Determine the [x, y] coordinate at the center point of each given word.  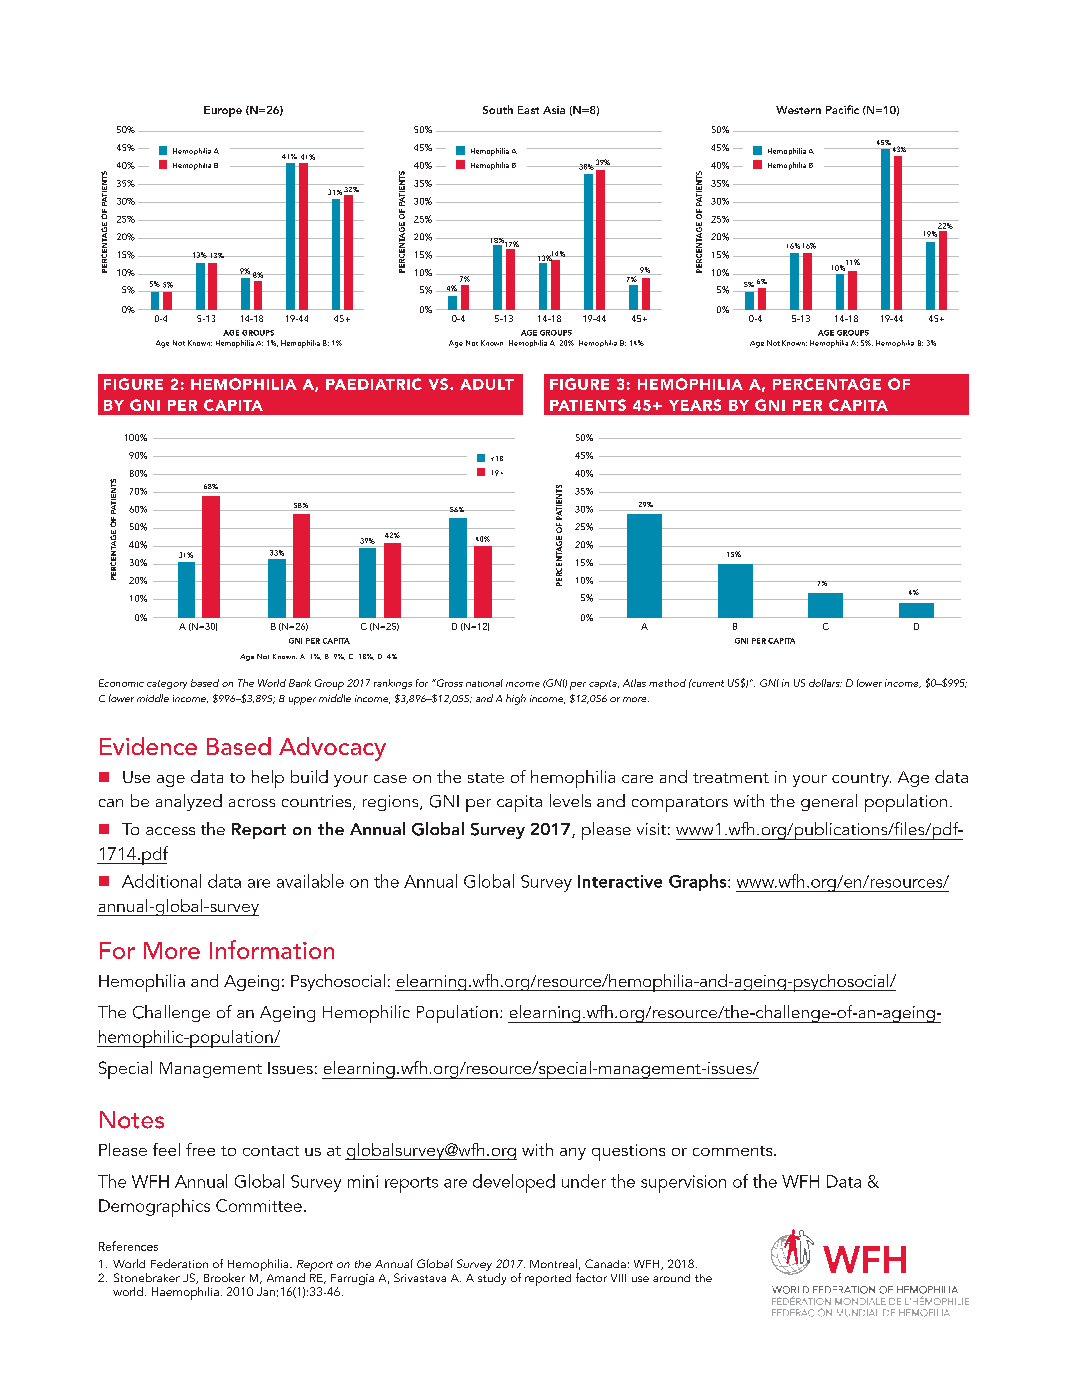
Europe [223, 111]
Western [798, 110]
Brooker [224, 1277]
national [484, 683]
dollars [825, 683]
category [167, 684]
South [498, 109]
